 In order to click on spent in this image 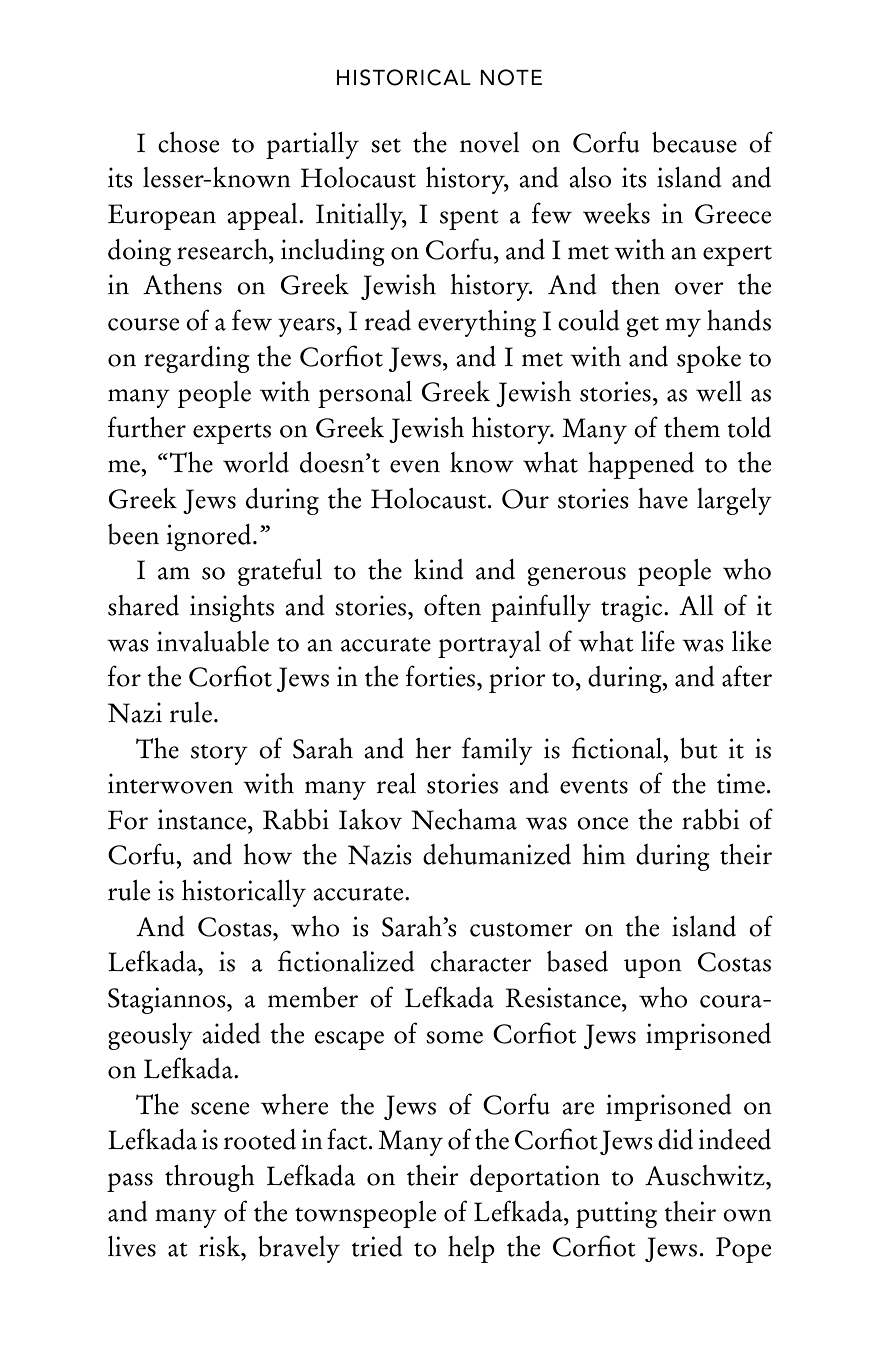, I will do `click(469, 219)`.
